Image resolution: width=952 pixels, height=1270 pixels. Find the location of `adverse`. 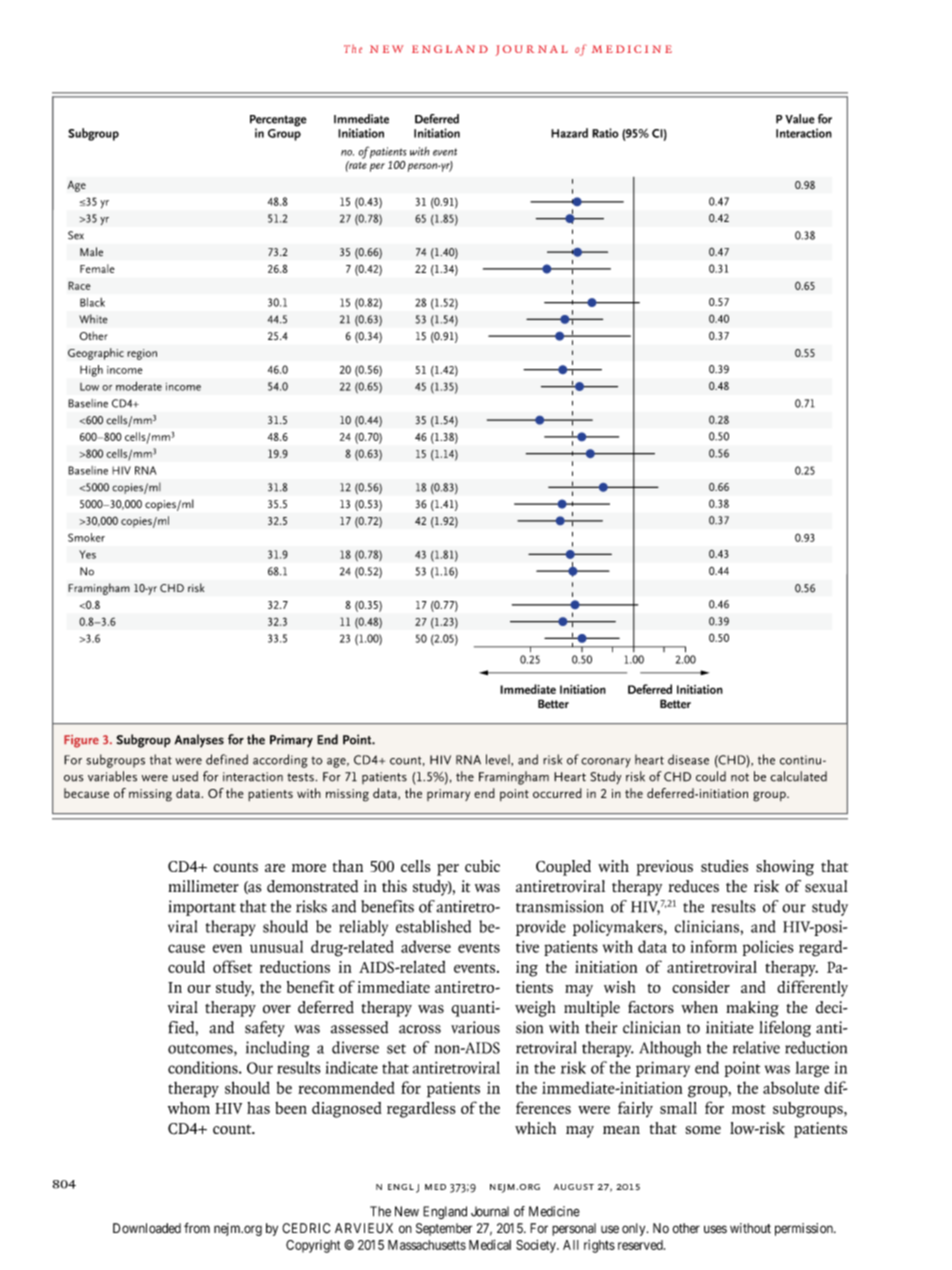

adverse is located at coordinates (426, 946).
